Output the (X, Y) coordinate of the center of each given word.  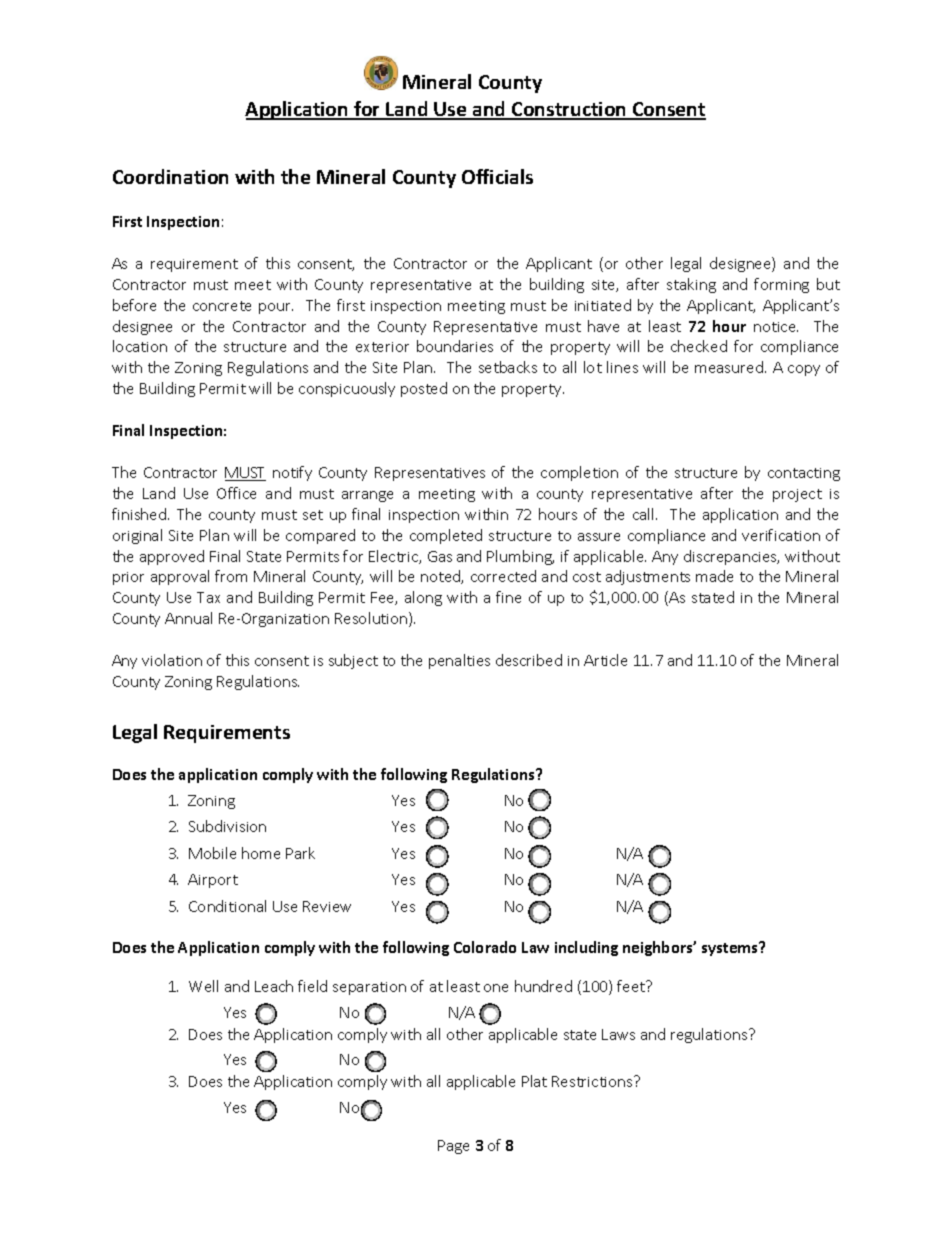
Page (453, 1147)
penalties (459, 661)
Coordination (170, 176)
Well (203, 986)
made (714, 576)
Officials (497, 176)
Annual (188, 618)
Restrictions (593, 1081)
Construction (569, 110)
